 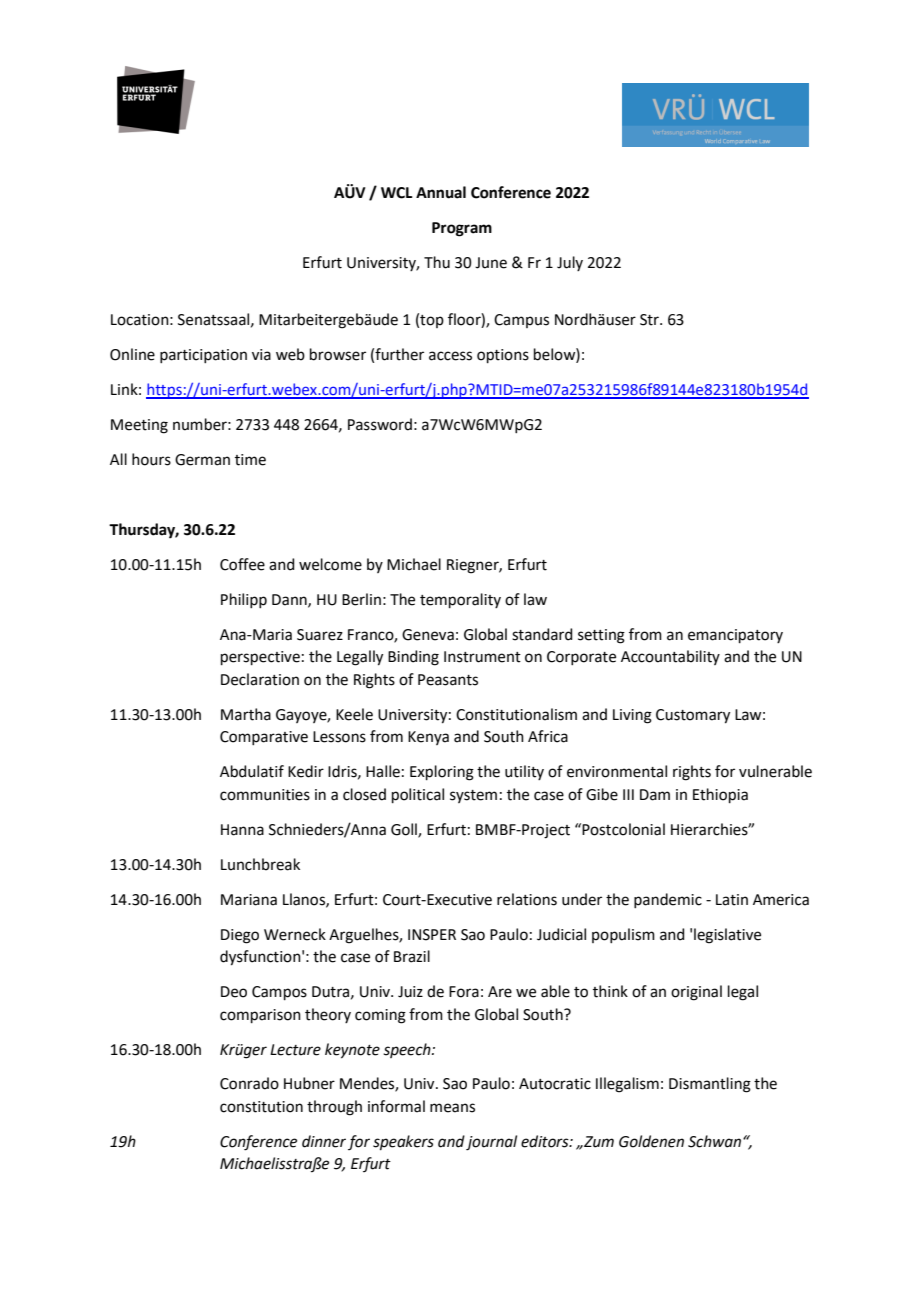 What do you see at coordinates (203, 356) in the screenshot?
I see `participation` at bounding box center [203, 356].
